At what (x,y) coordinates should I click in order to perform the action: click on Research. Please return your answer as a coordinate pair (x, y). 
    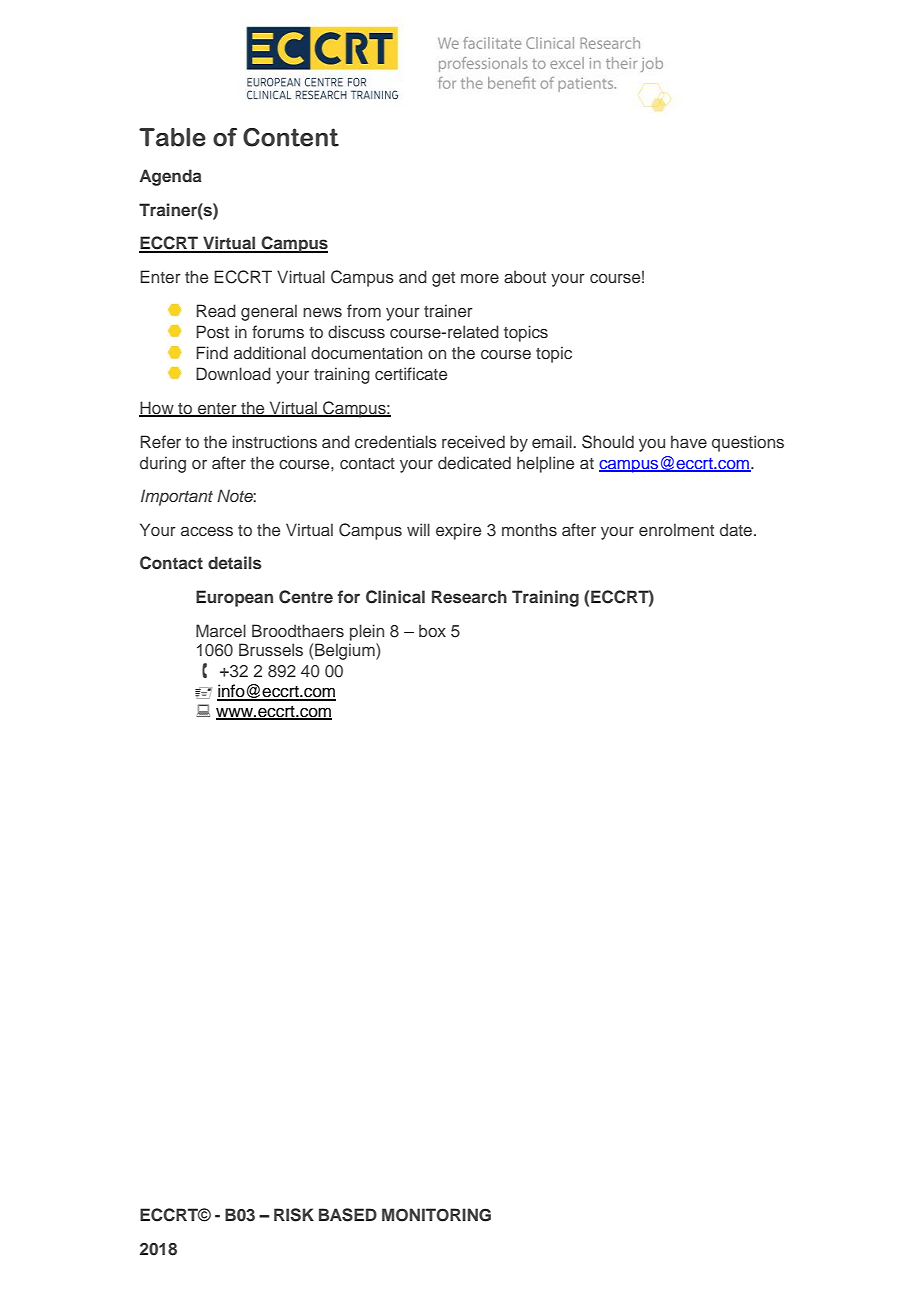
    Looking at the image, I should click on (469, 596).
